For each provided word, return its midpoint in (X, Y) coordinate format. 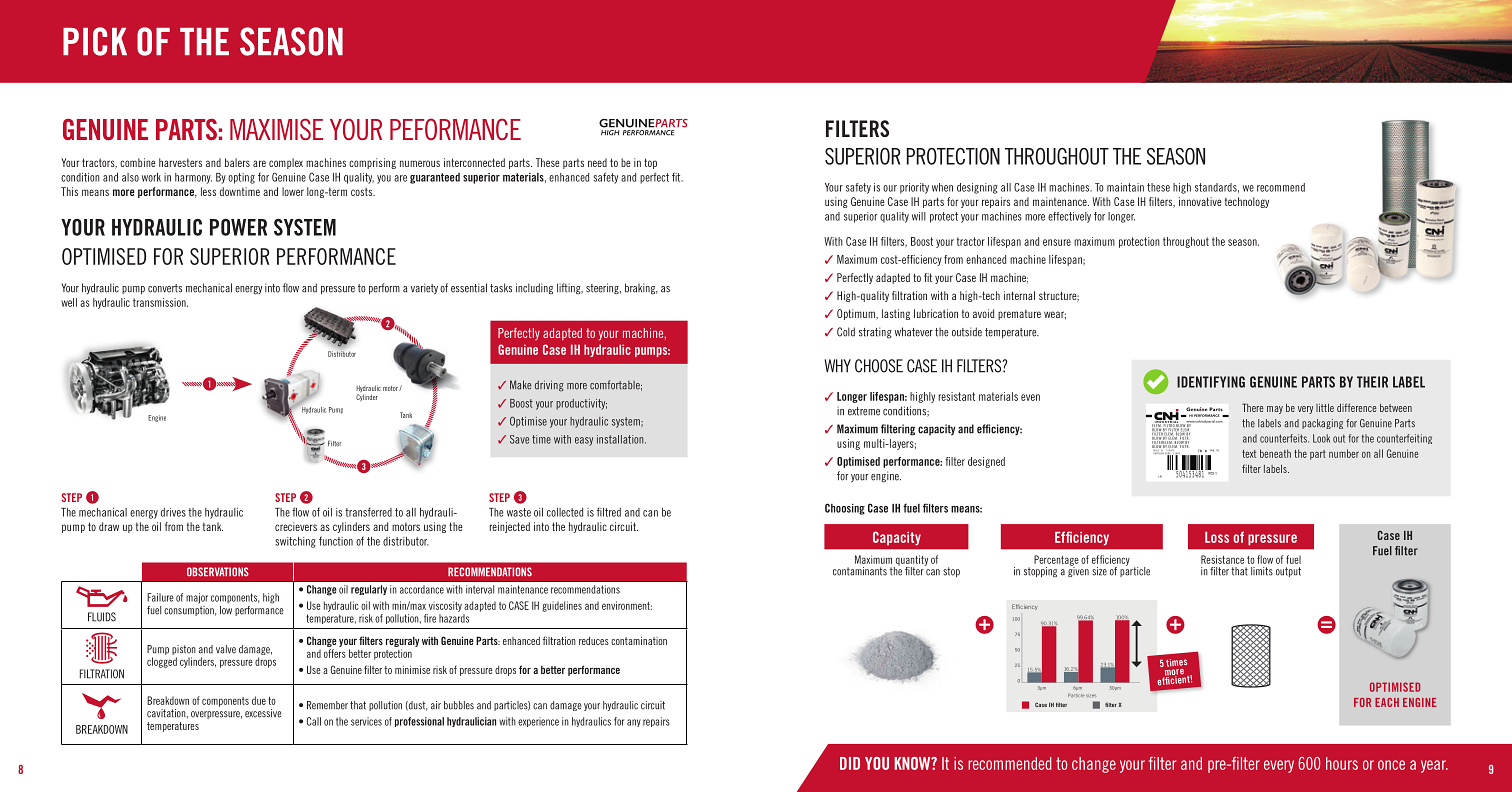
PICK (95, 41)
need (597, 162)
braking (641, 289)
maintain (1125, 187)
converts (165, 288)
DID (850, 763)
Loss (1217, 537)
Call (314, 721)
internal (1019, 295)
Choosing (845, 509)
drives (173, 512)
